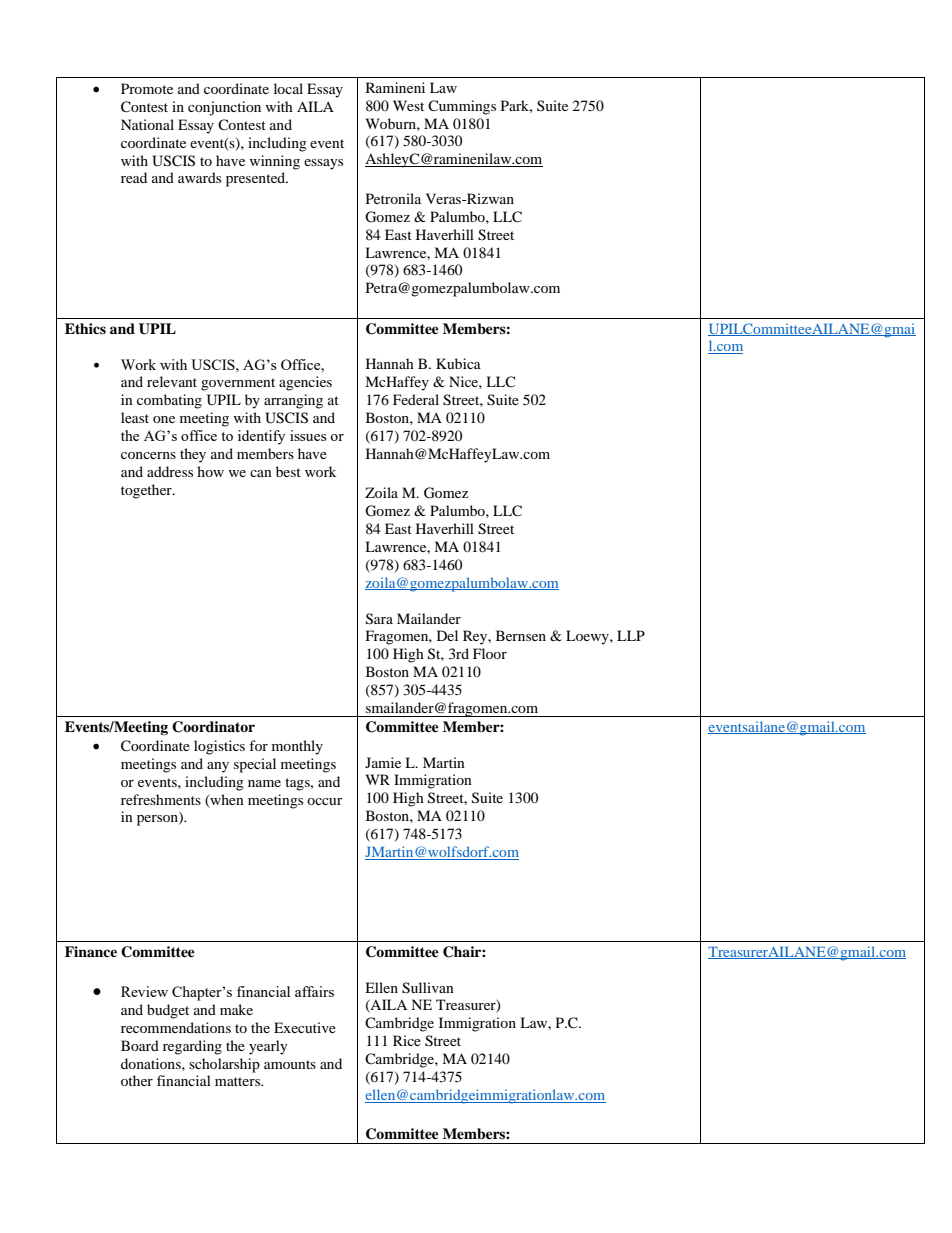 This screenshot has height=1233, width=952. I want to click on West, so click(408, 105).
